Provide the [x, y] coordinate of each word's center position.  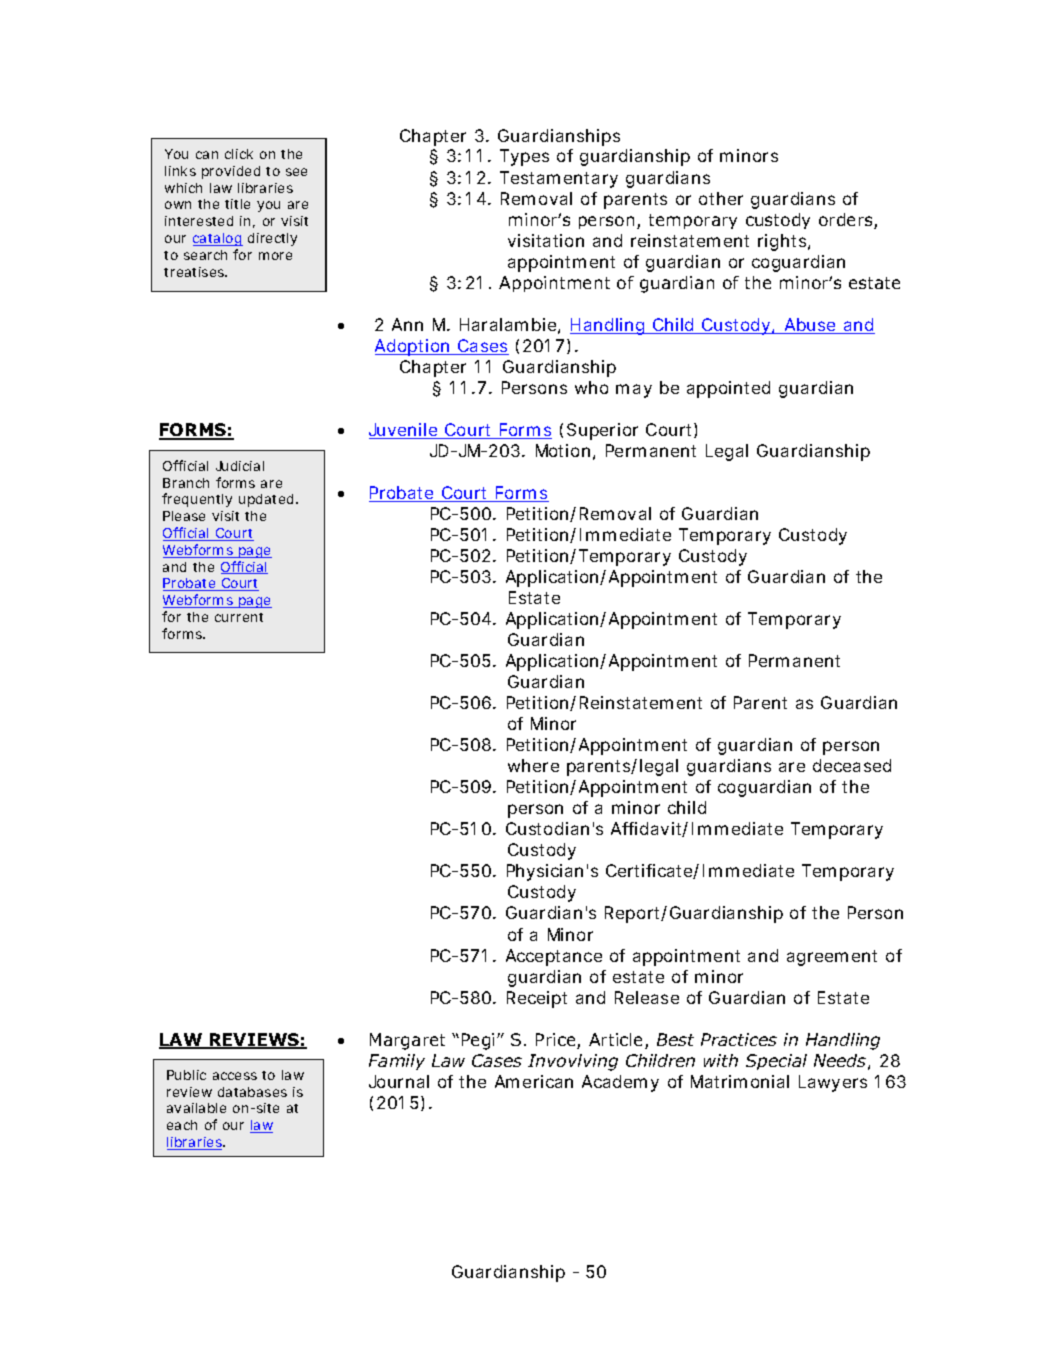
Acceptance [554, 957]
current [239, 617]
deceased [852, 765]
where [533, 765]
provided [231, 172]
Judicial [240, 466]
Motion [563, 450]
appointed [728, 389]
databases [252, 1092]
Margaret [407, 1041]
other [721, 198]
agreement [832, 958]
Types [524, 157]
